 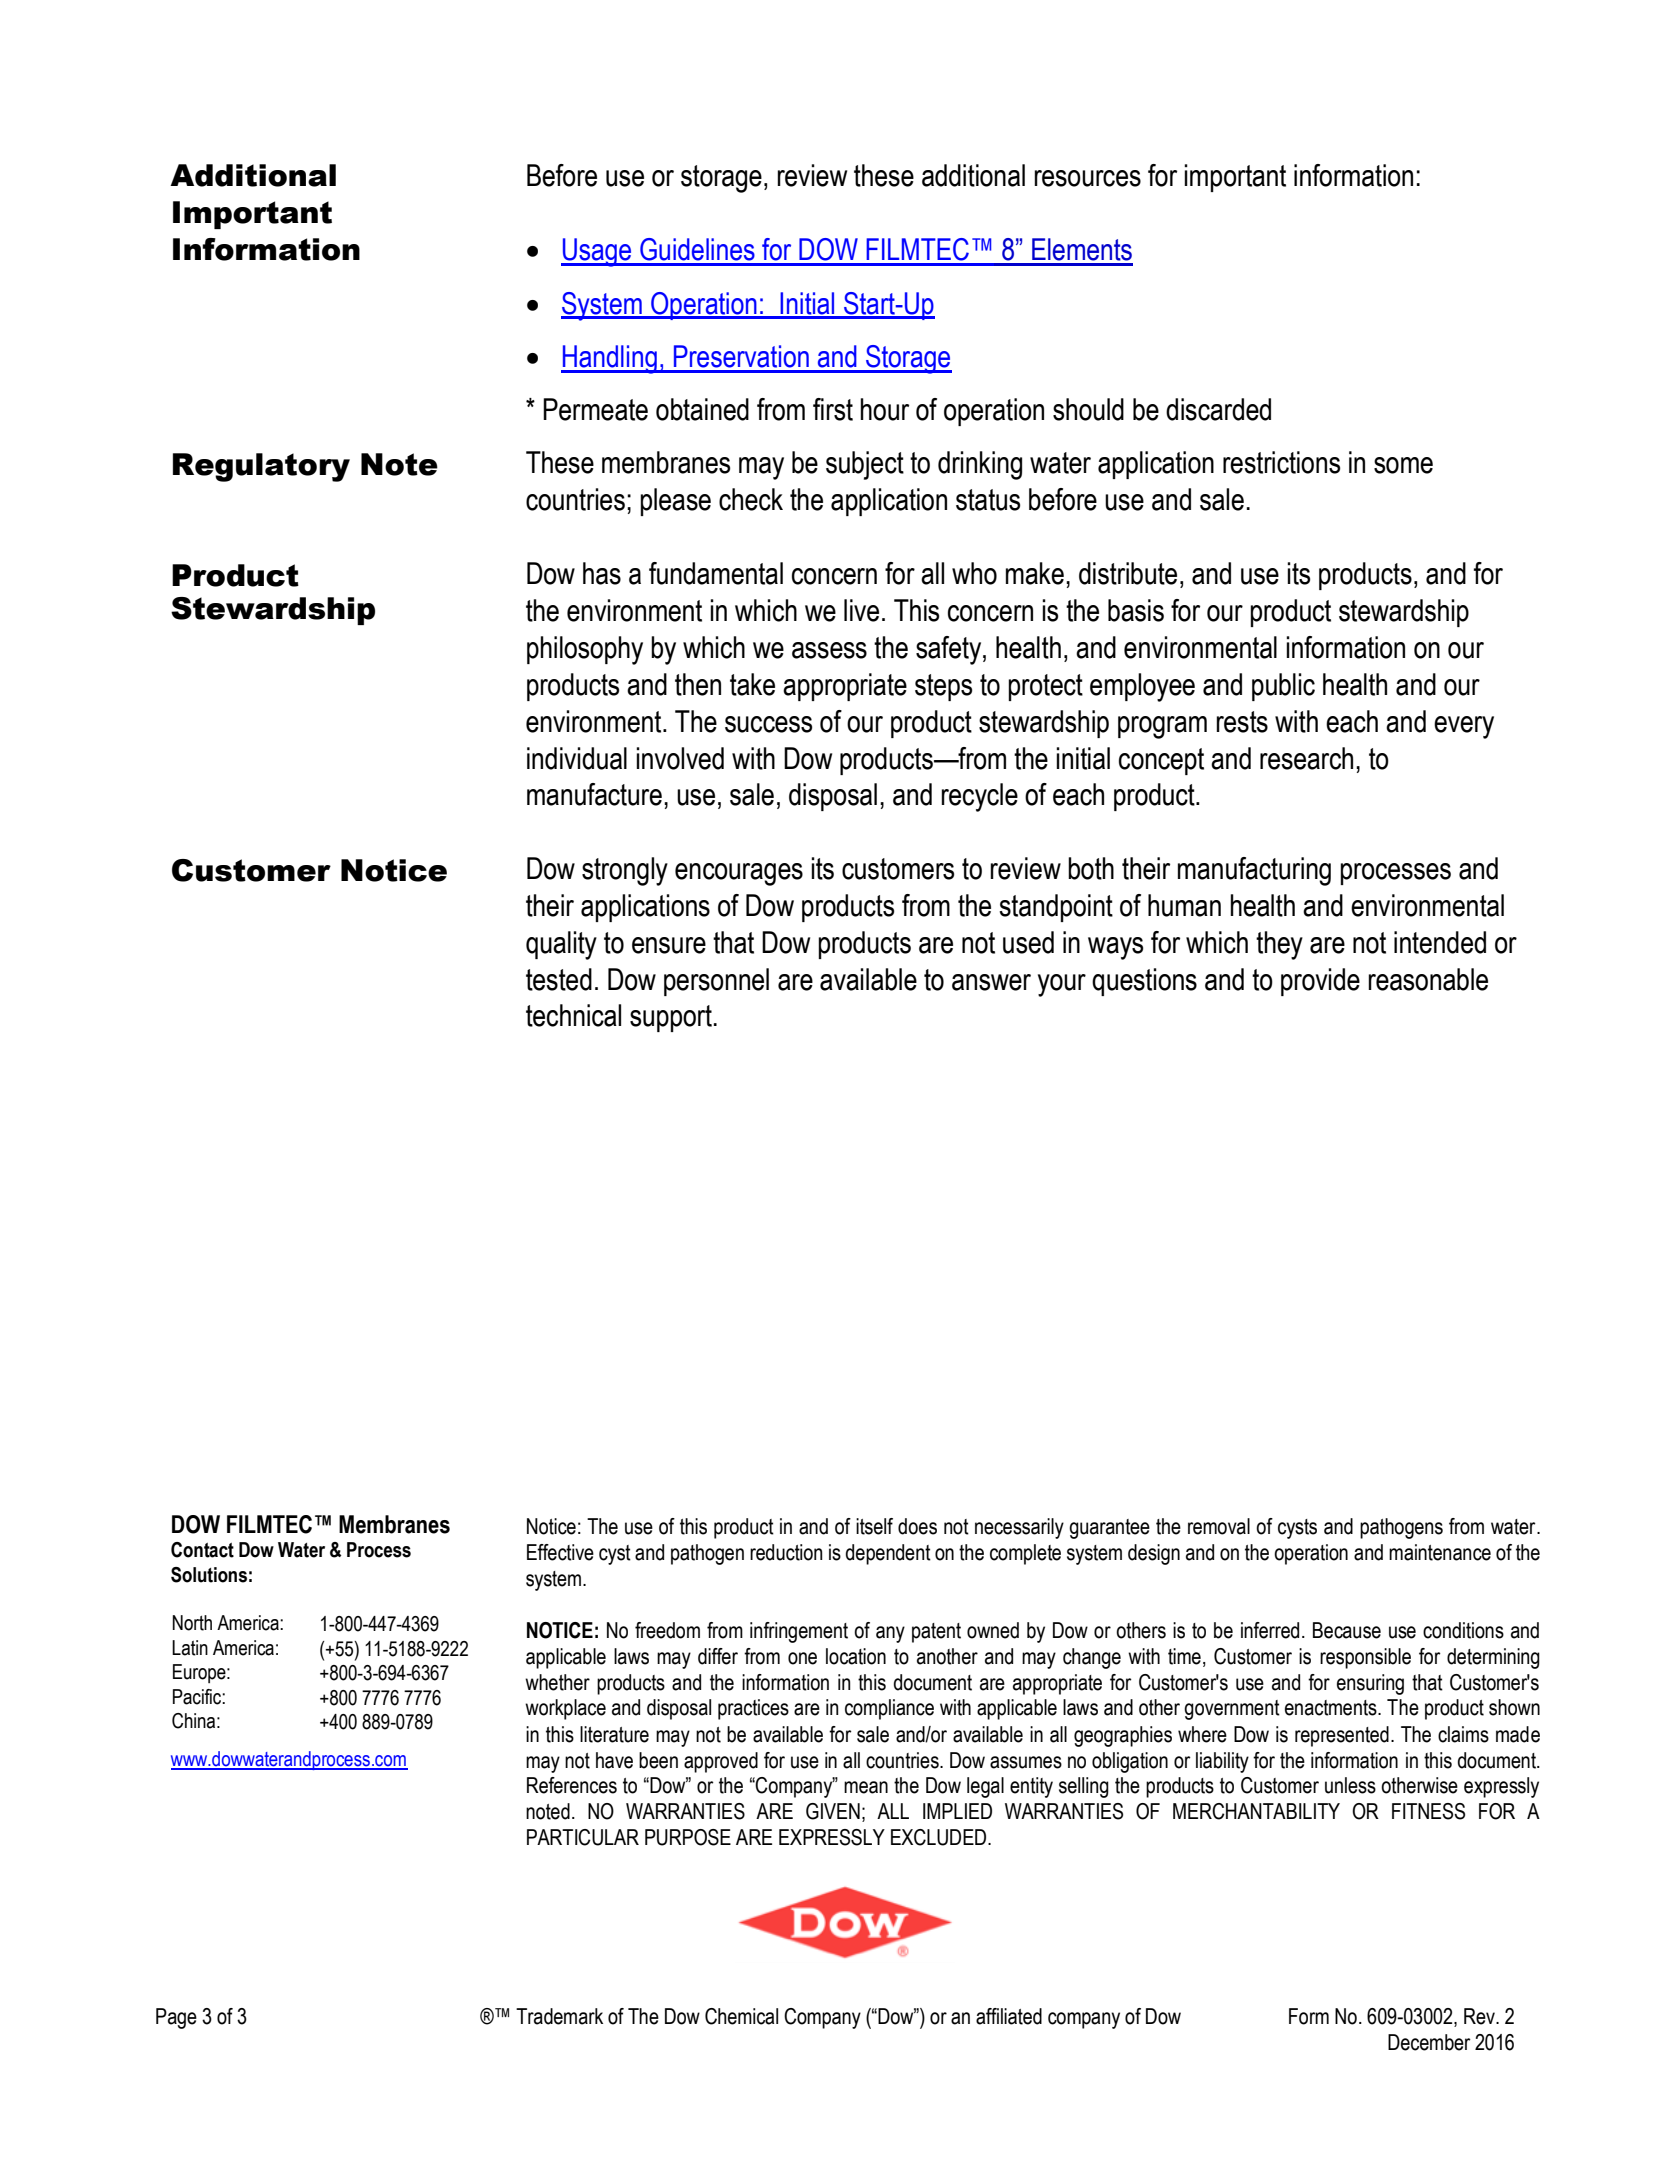 I want to click on removal, so click(x=1219, y=1526).
